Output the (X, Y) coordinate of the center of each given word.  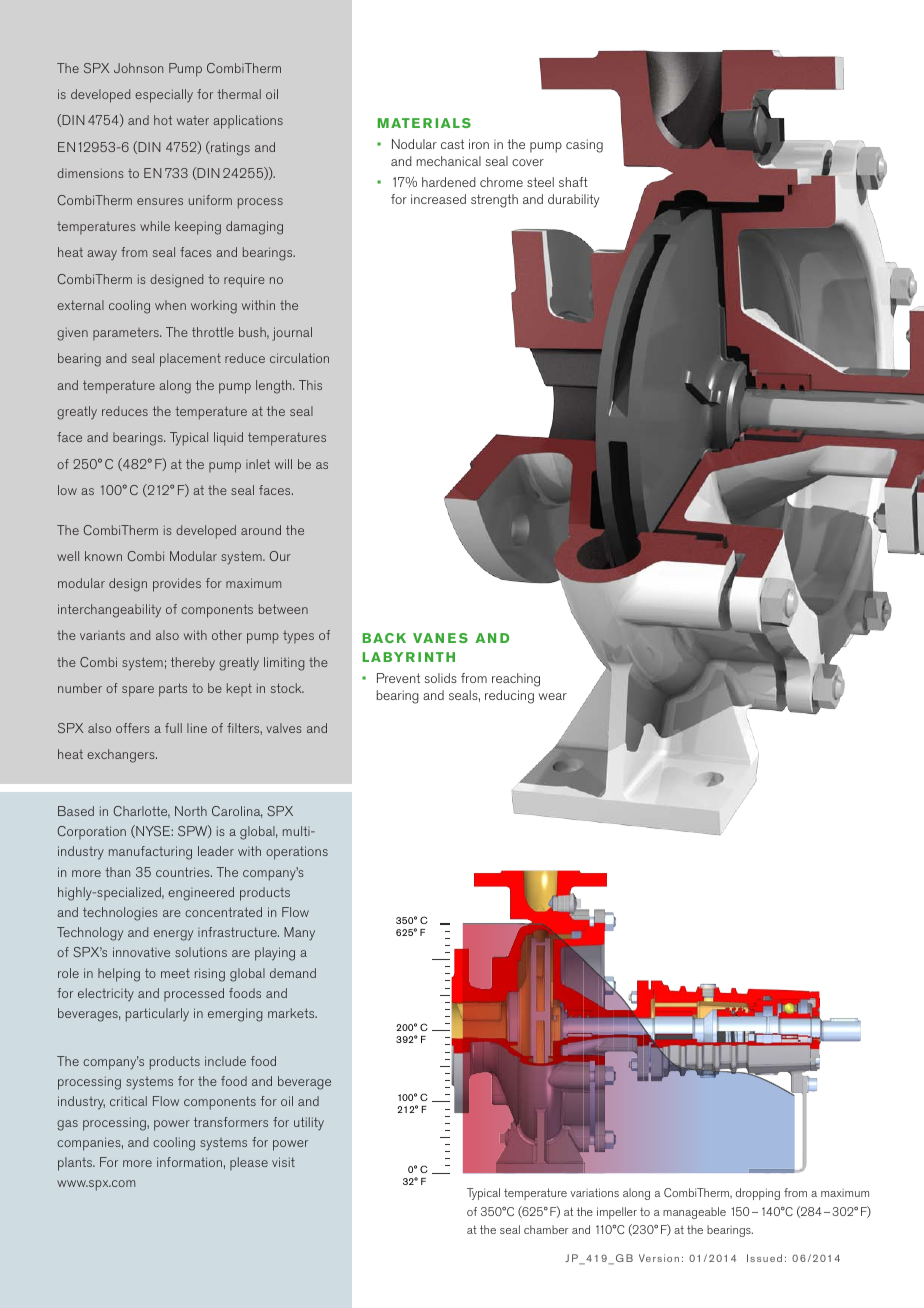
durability (574, 201)
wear (552, 696)
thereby (193, 663)
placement (190, 360)
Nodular (414, 144)
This (310, 385)
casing (584, 146)
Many (299, 934)
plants (76, 1164)
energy (173, 935)
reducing (509, 697)
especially (164, 96)
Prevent (398, 678)
